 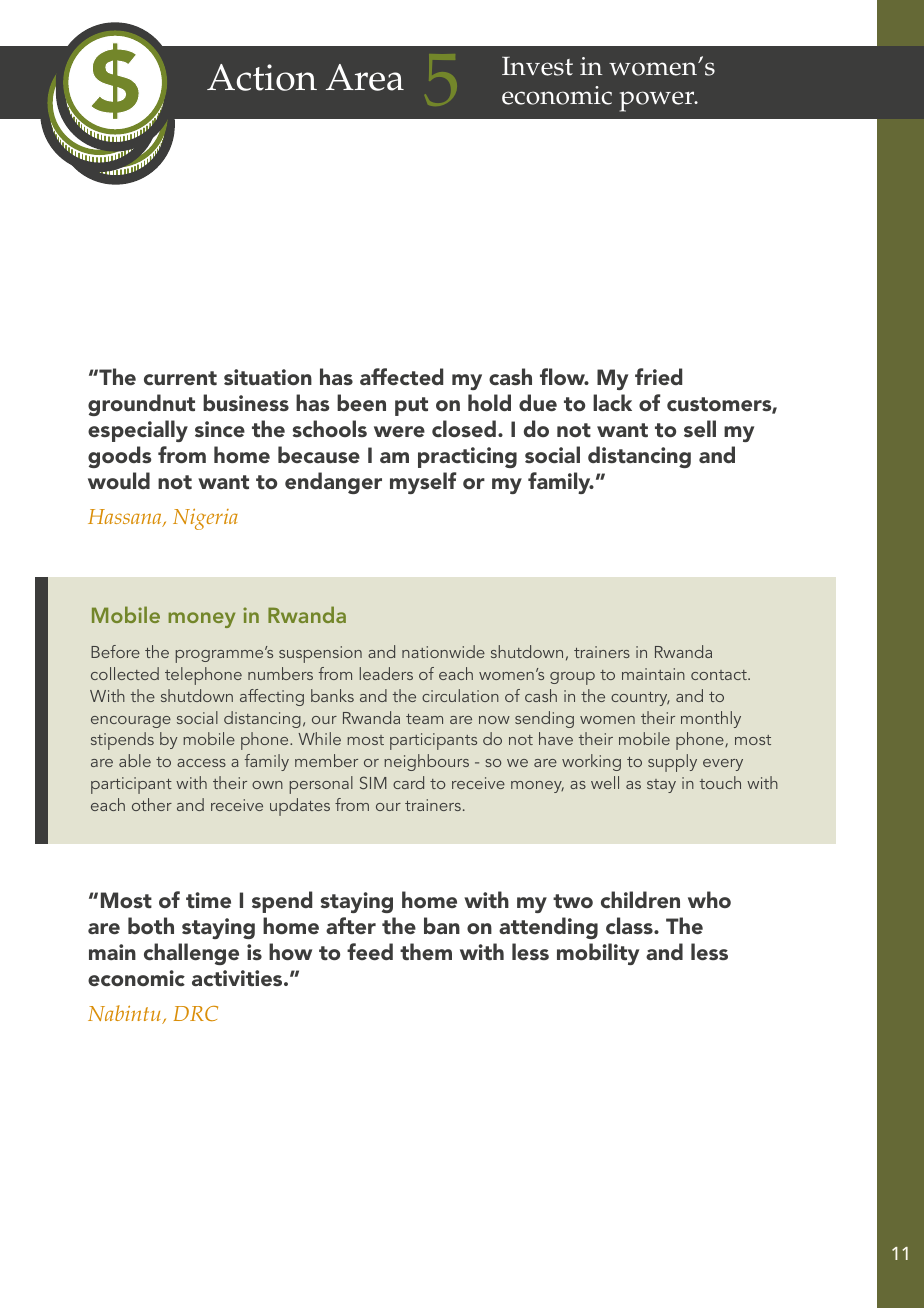 I want to click on myself, so click(x=423, y=483).
